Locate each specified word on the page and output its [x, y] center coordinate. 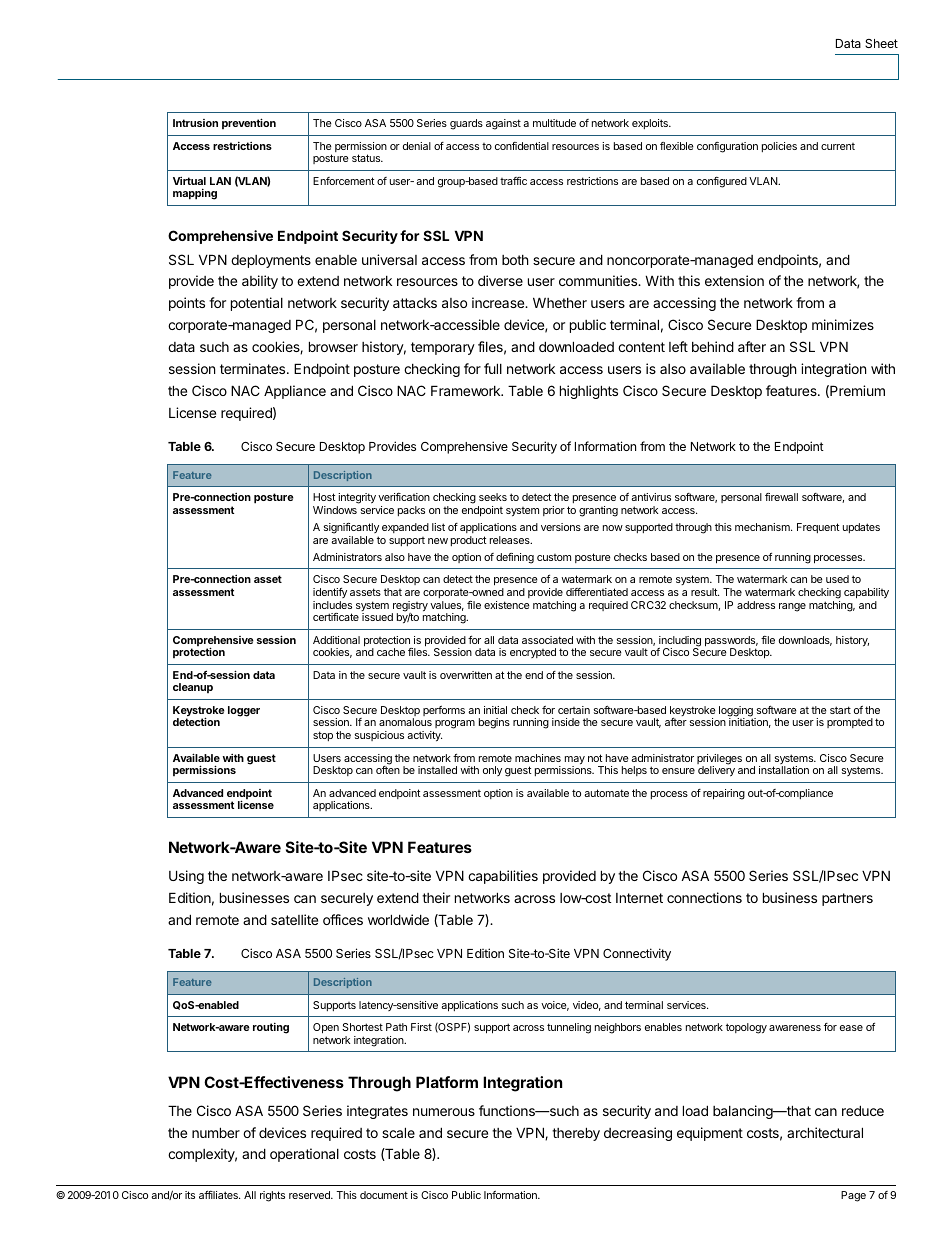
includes [332, 605]
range [792, 607]
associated [547, 640]
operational [304, 1155]
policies [779, 147]
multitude [554, 123]
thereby [576, 1134]
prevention [249, 123]
